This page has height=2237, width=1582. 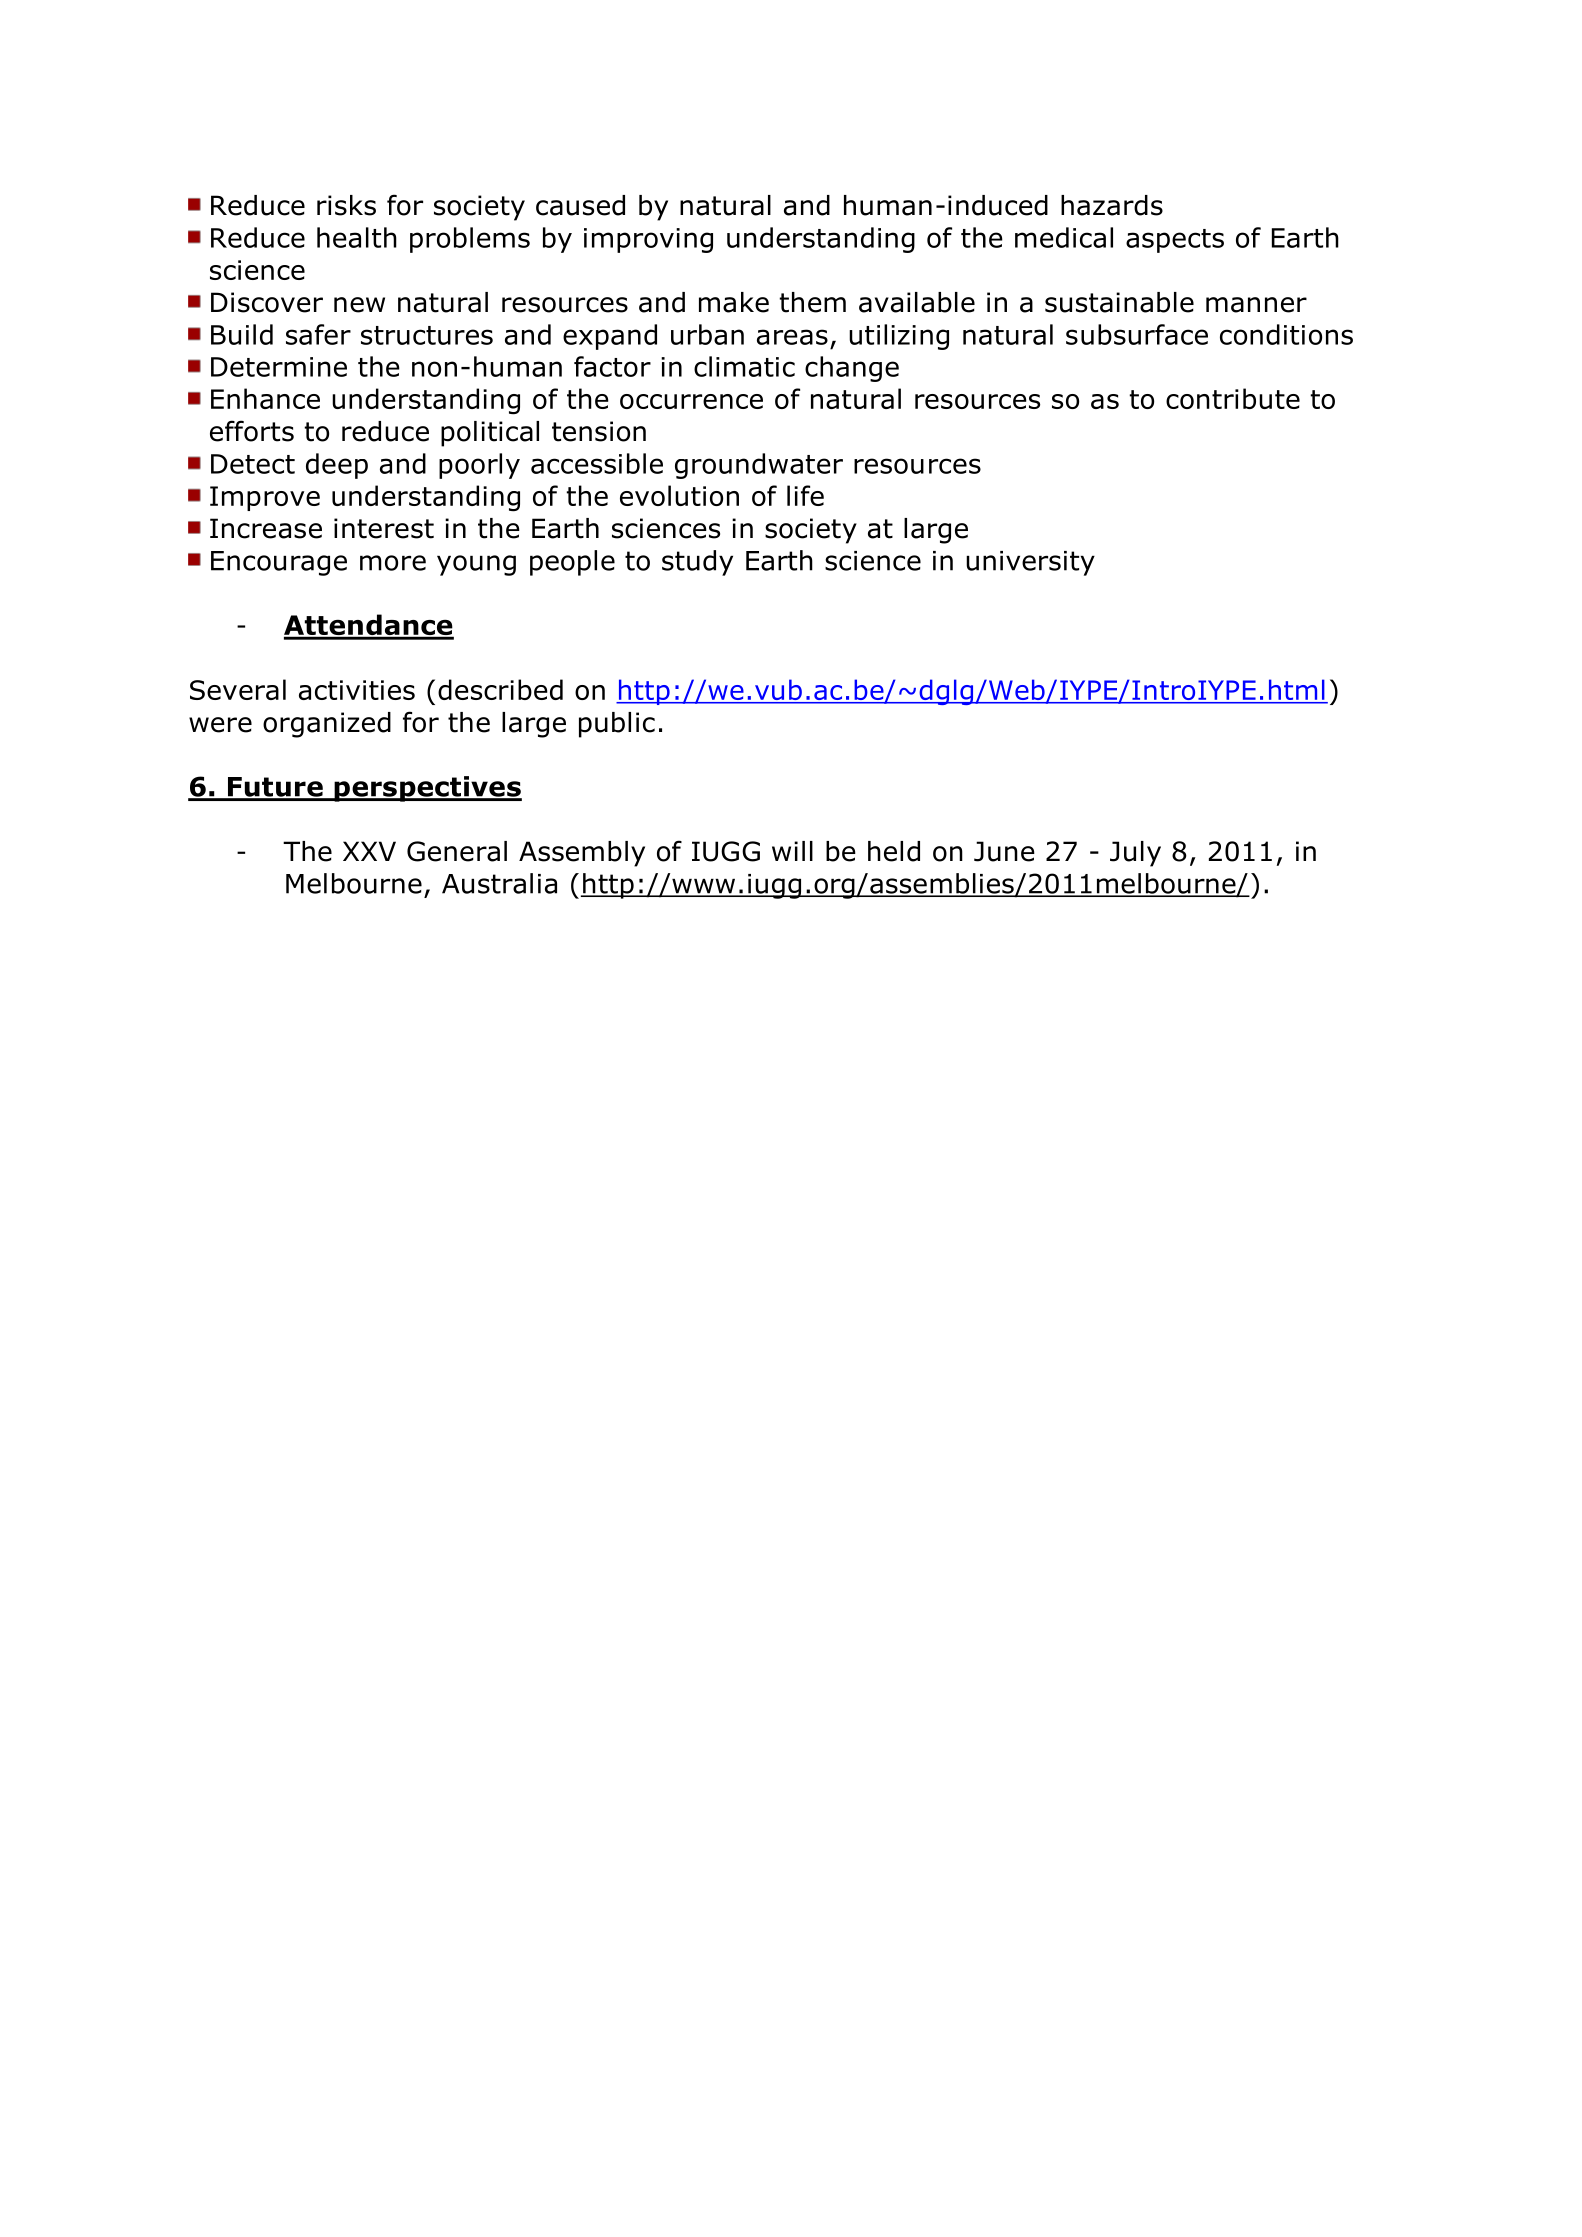 I want to click on study, so click(x=697, y=563).
